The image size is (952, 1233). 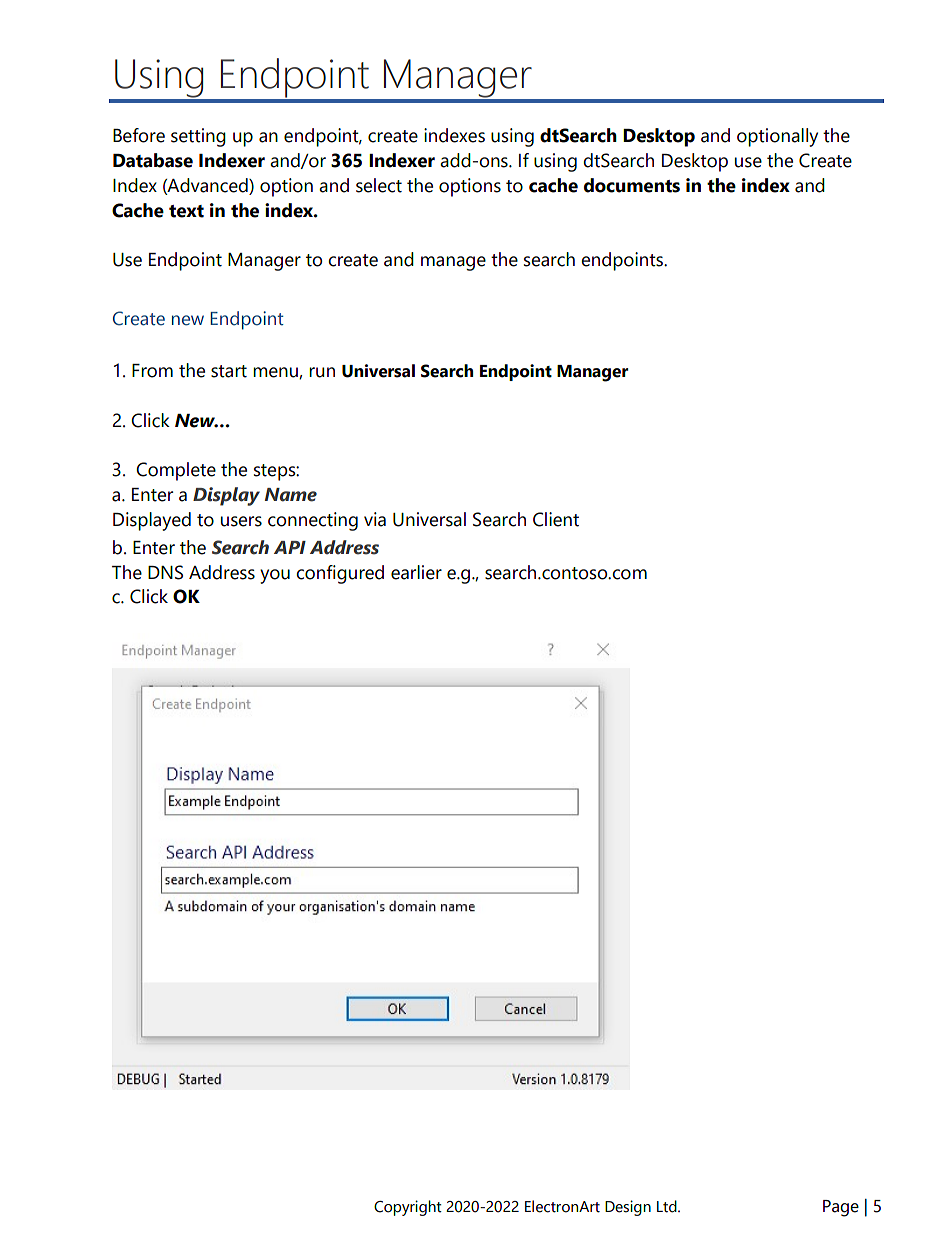 What do you see at coordinates (841, 1208) in the screenshot?
I see `Page` at bounding box center [841, 1208].
